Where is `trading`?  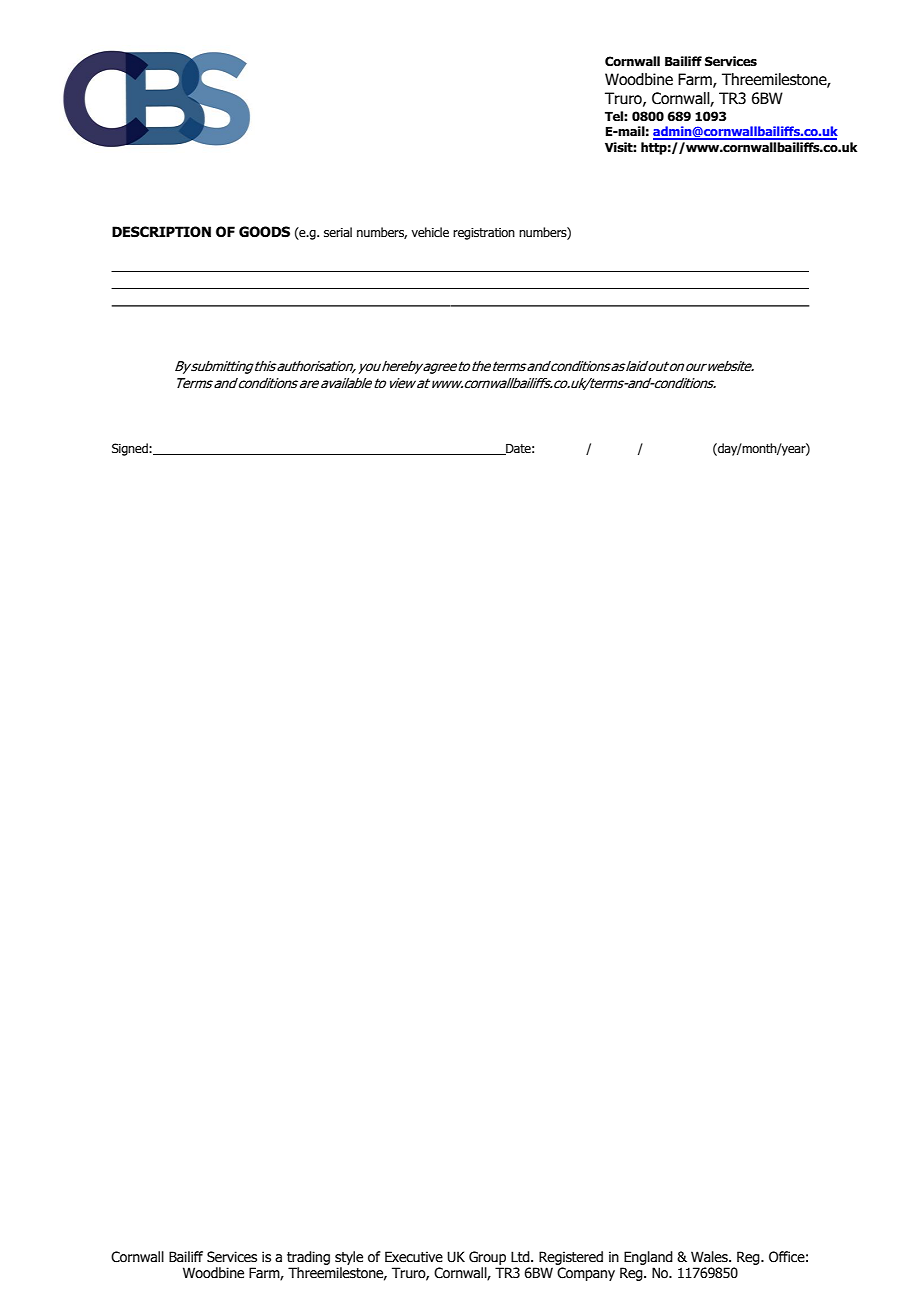
trading is located at coordinates (308, 1258).
